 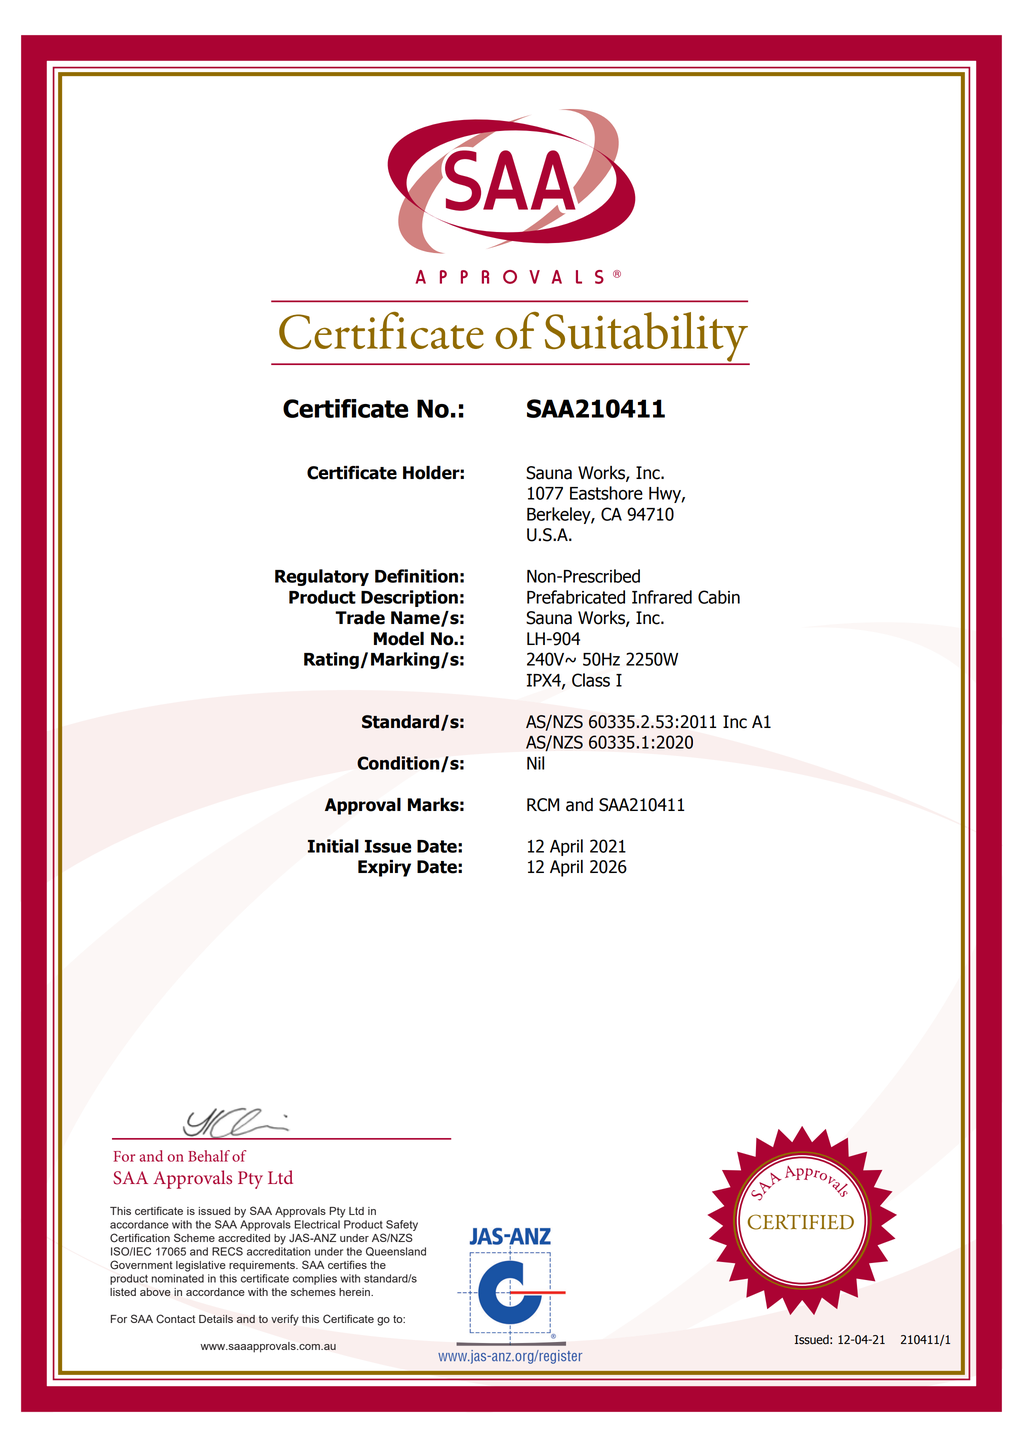 I want to click on Description, so click(x=409, y=598).
